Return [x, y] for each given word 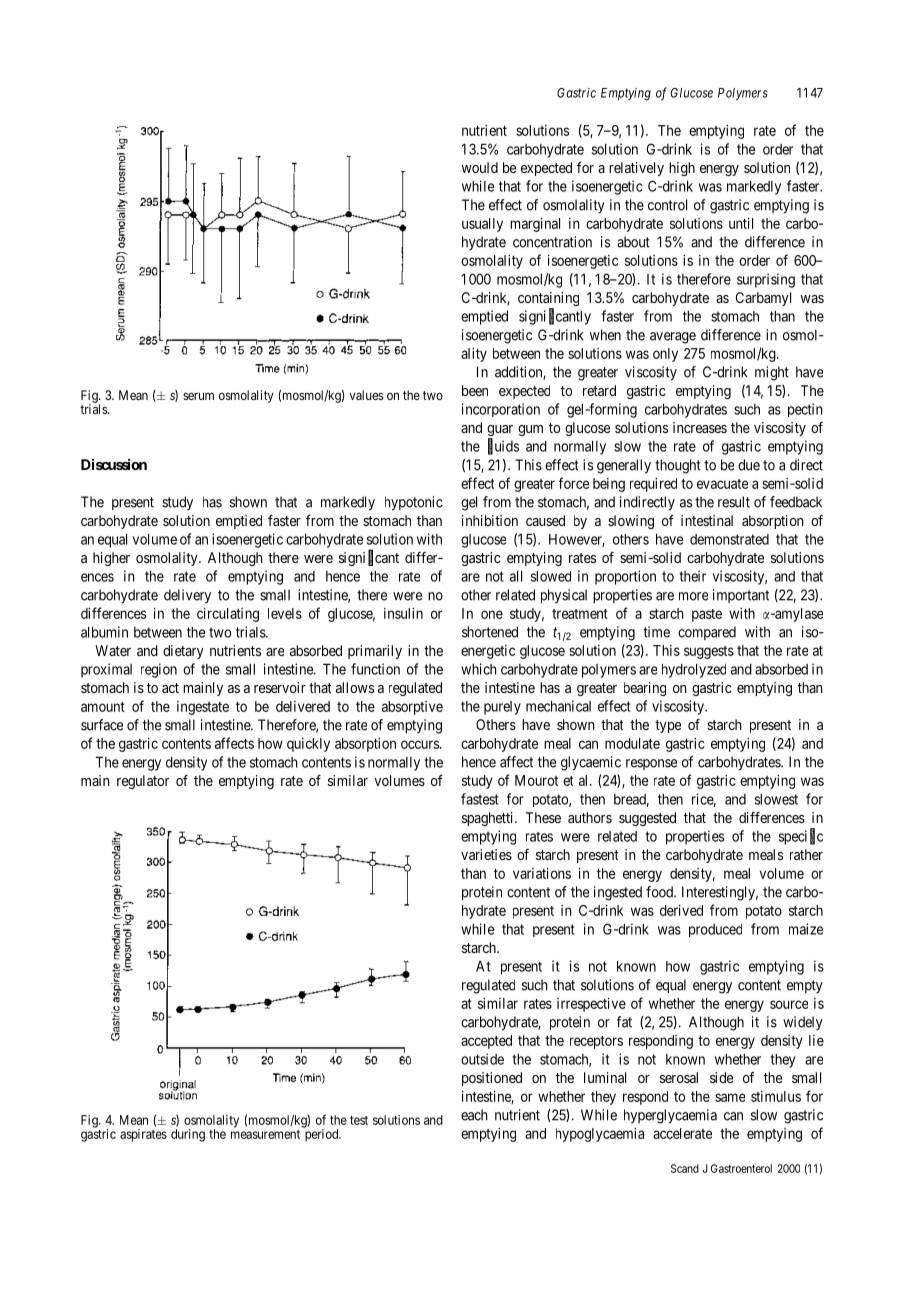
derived [681, 910]
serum [198, 396]
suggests [709, 652]
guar [500, 432]
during [188, 1135]
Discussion [114, 464]
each [474, 1115]
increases [700, 427]
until [741, 223]
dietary [183, 652]
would [480, 167]
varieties [486, 854]
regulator [143, 782]
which [479, 669]
